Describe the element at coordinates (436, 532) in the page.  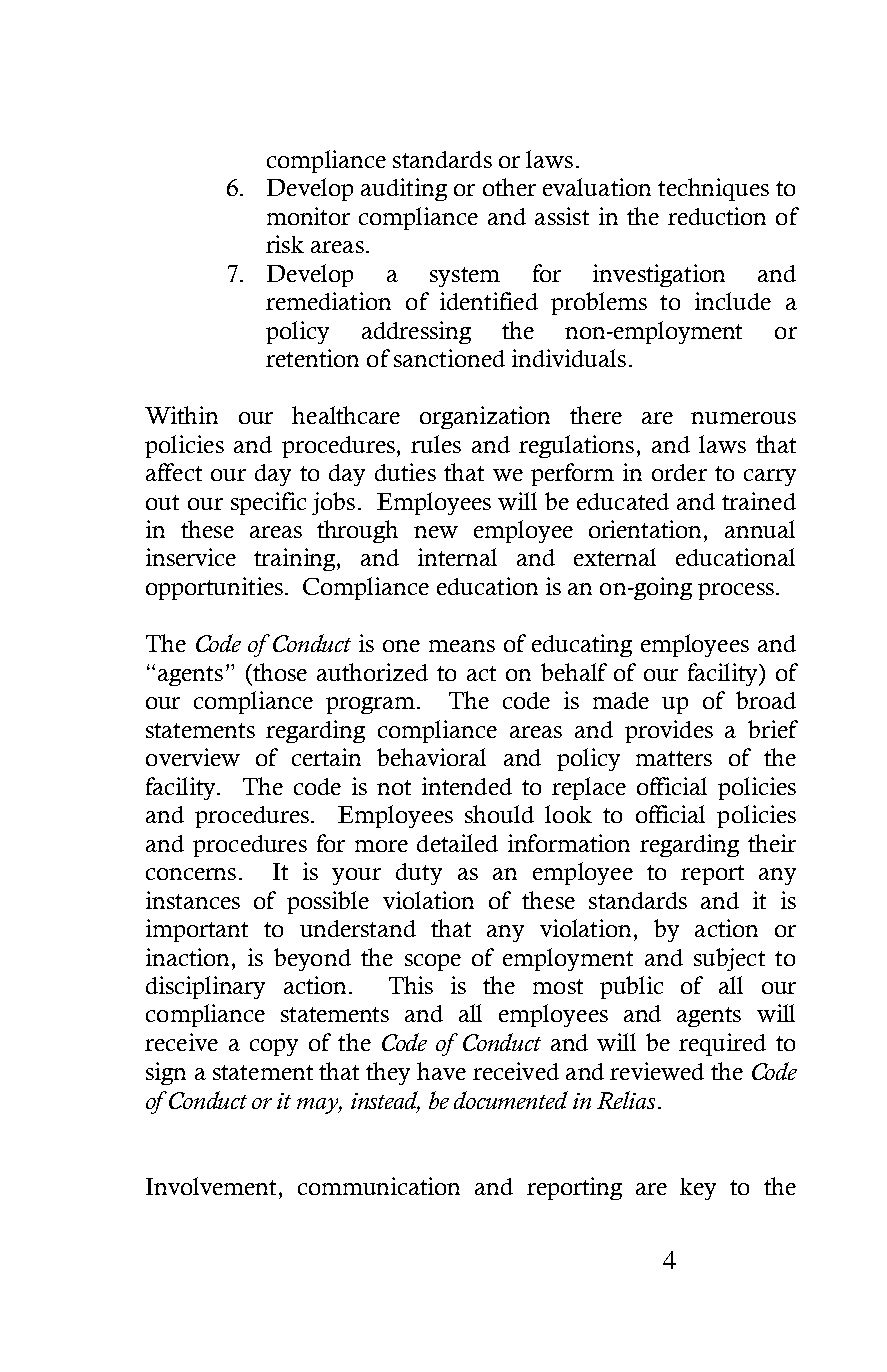
I see `new` at that location.
